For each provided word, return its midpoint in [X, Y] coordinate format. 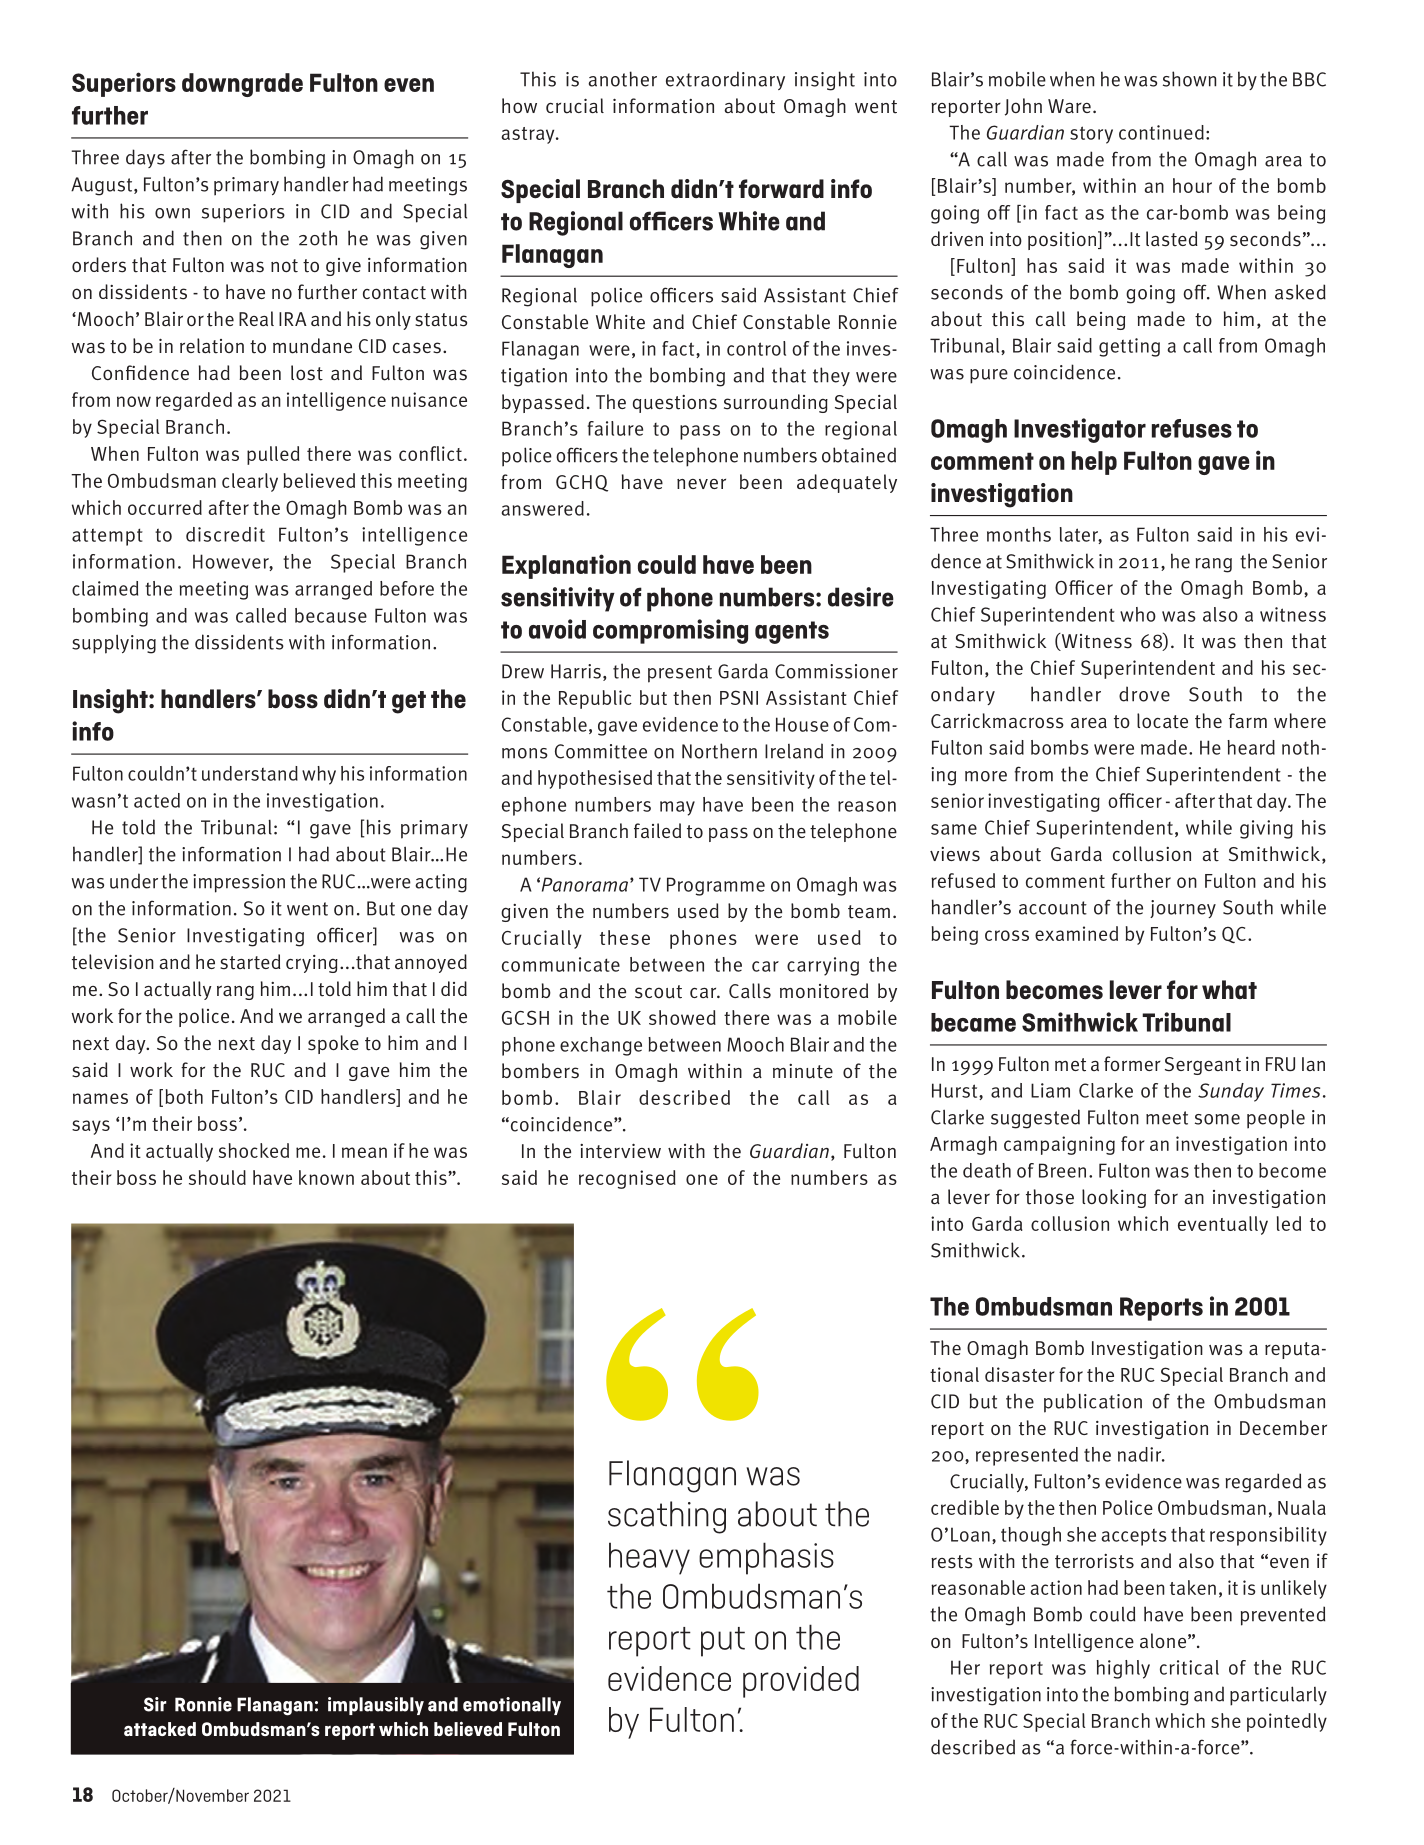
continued [1161, 132]
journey [1183, 909]
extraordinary [725, 80]
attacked [160, 1729]
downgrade [242, 85]
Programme [716, 886]
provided [801, 1682]
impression [239, 883]
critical [1189, 1667]
